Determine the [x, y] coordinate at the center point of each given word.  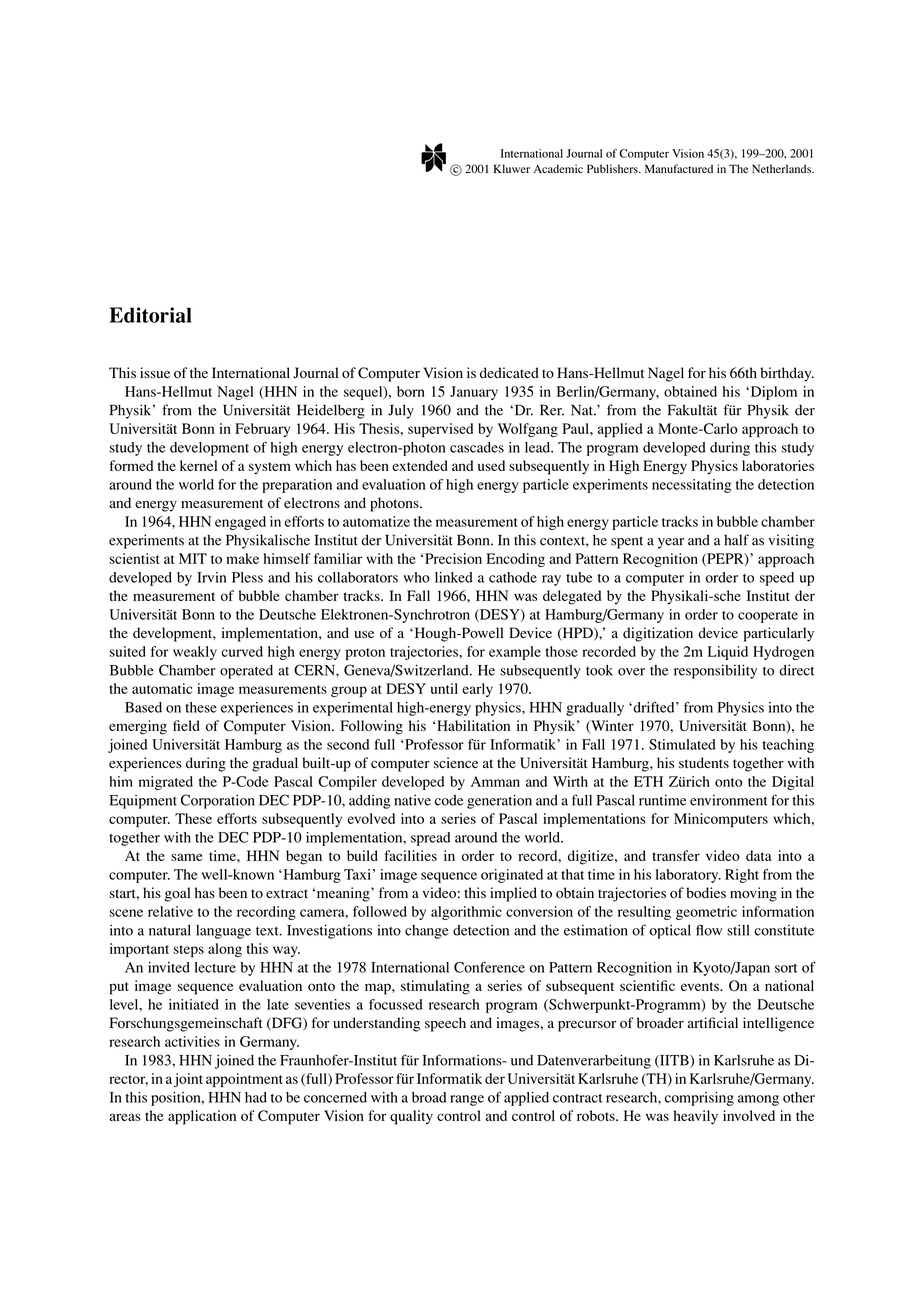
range [467, 1100]
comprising [699, 1099]
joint [188, 1080]
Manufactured [679, 168]
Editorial [150, 315]
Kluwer [511, 168]
